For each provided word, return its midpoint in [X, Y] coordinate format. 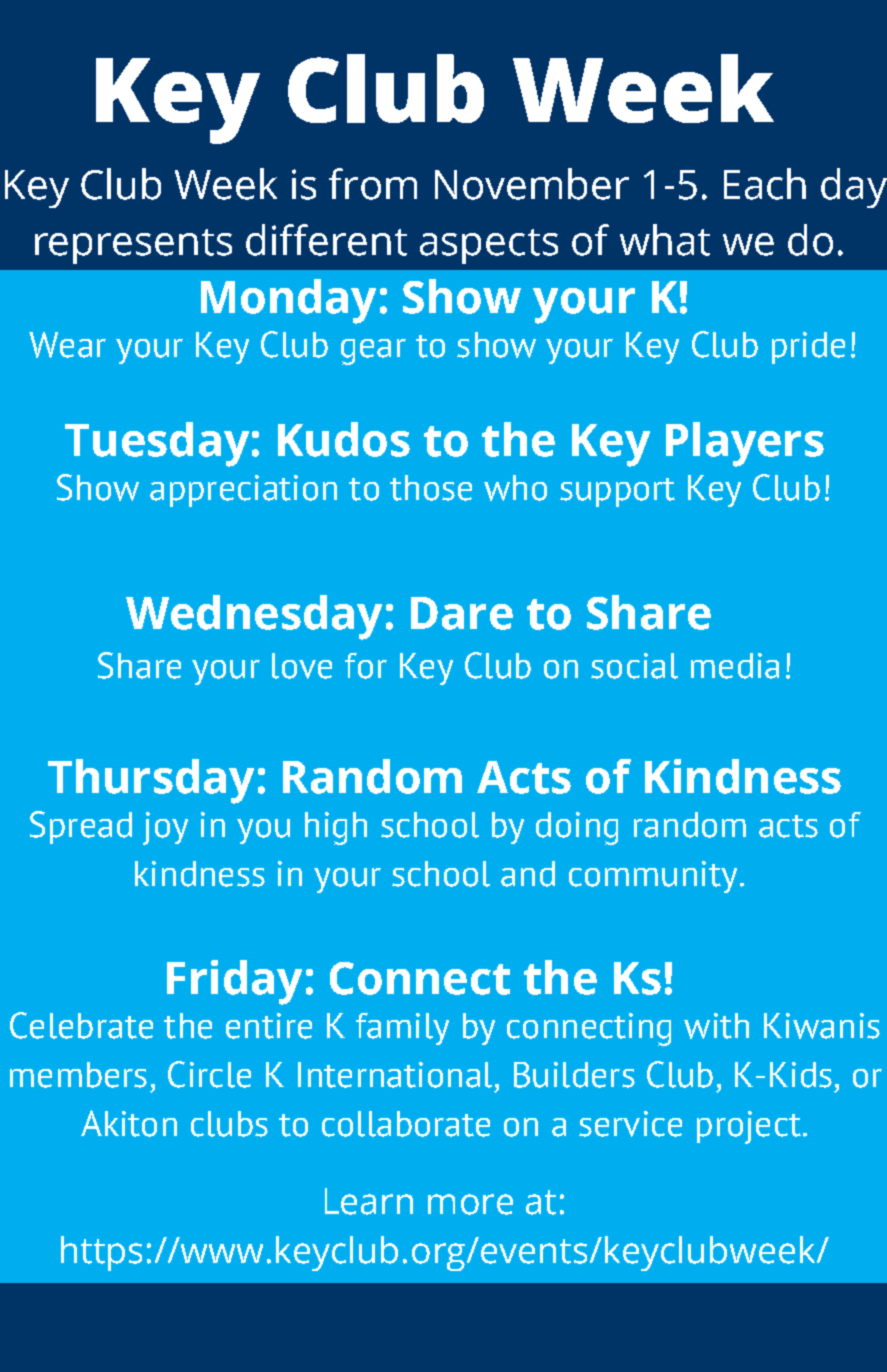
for [366, 666]
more [470, 1204]
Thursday [151, 781]
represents [133, 246]
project [749, 1127]
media [735, 666]
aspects [489, 246]
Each [765, 184]
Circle [209, 1074]
